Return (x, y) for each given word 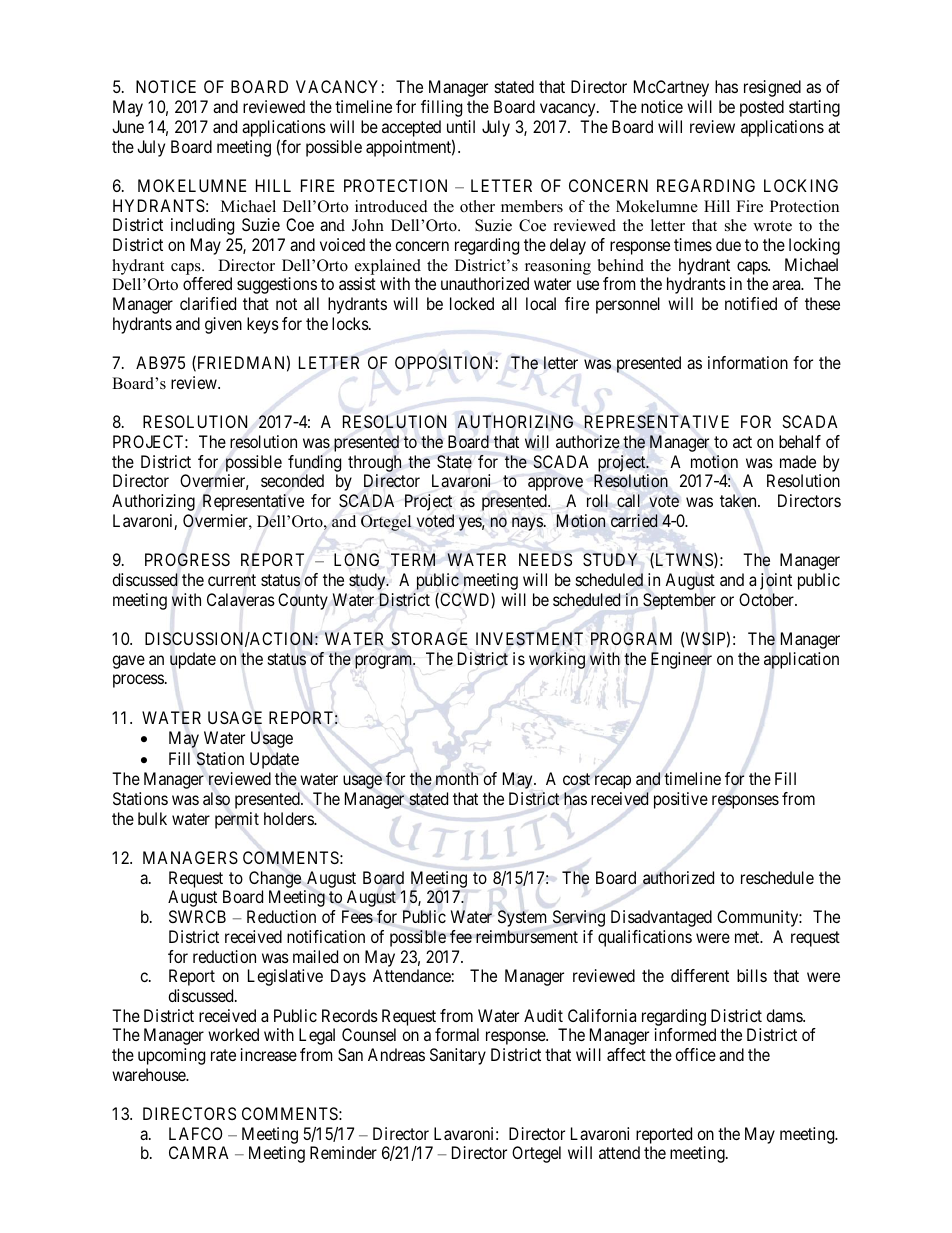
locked (472, 303)
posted (762, 108)
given (223, 325)
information (748, 362)
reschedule (777, 877)
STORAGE (429, 639)
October (767, 599)
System (522, 918)
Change (275, 879)
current (232, 580)
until (461, 126)
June (128, 126)
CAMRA (199, 1152)
